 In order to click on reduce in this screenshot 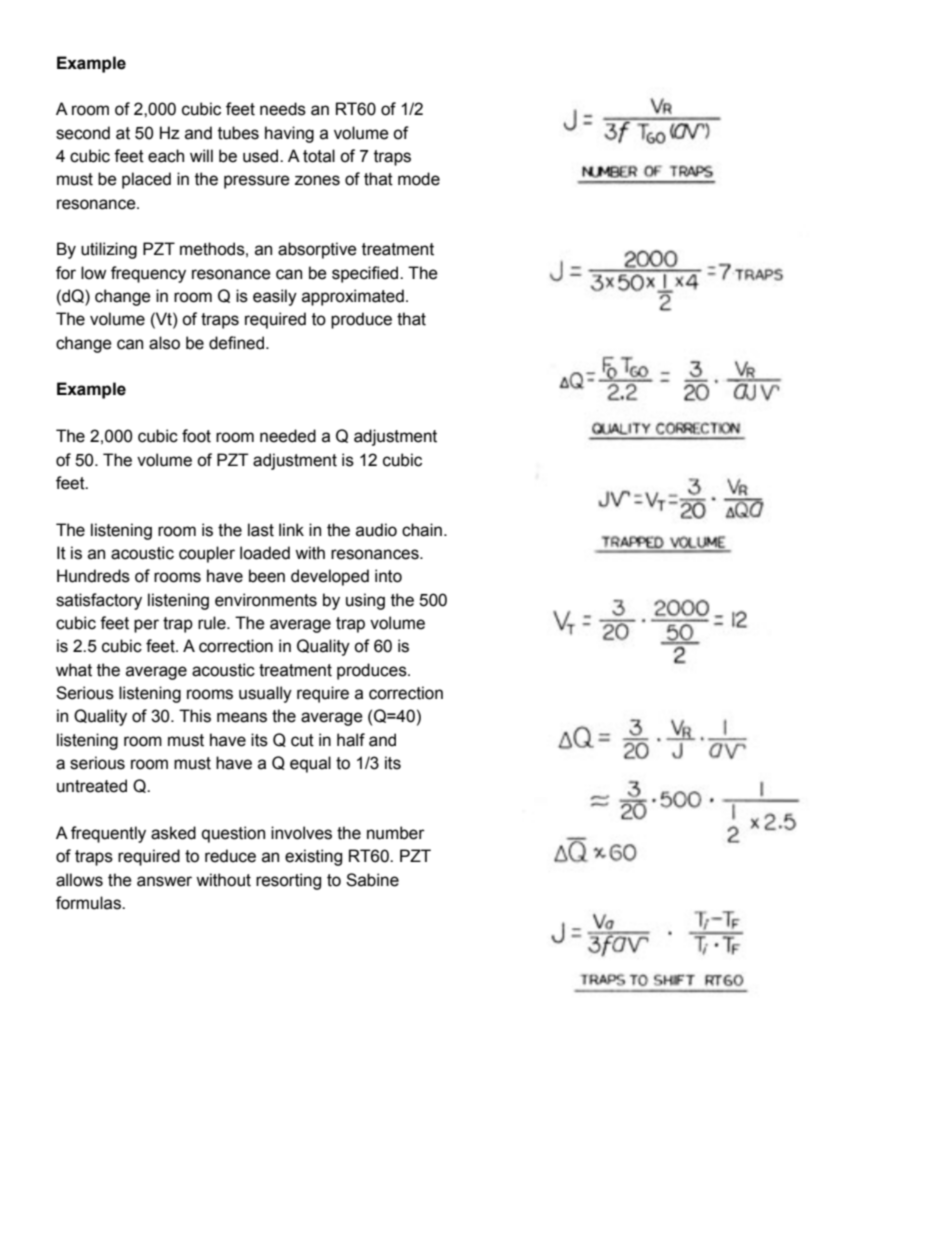, I will do `click(230, 856)`.
